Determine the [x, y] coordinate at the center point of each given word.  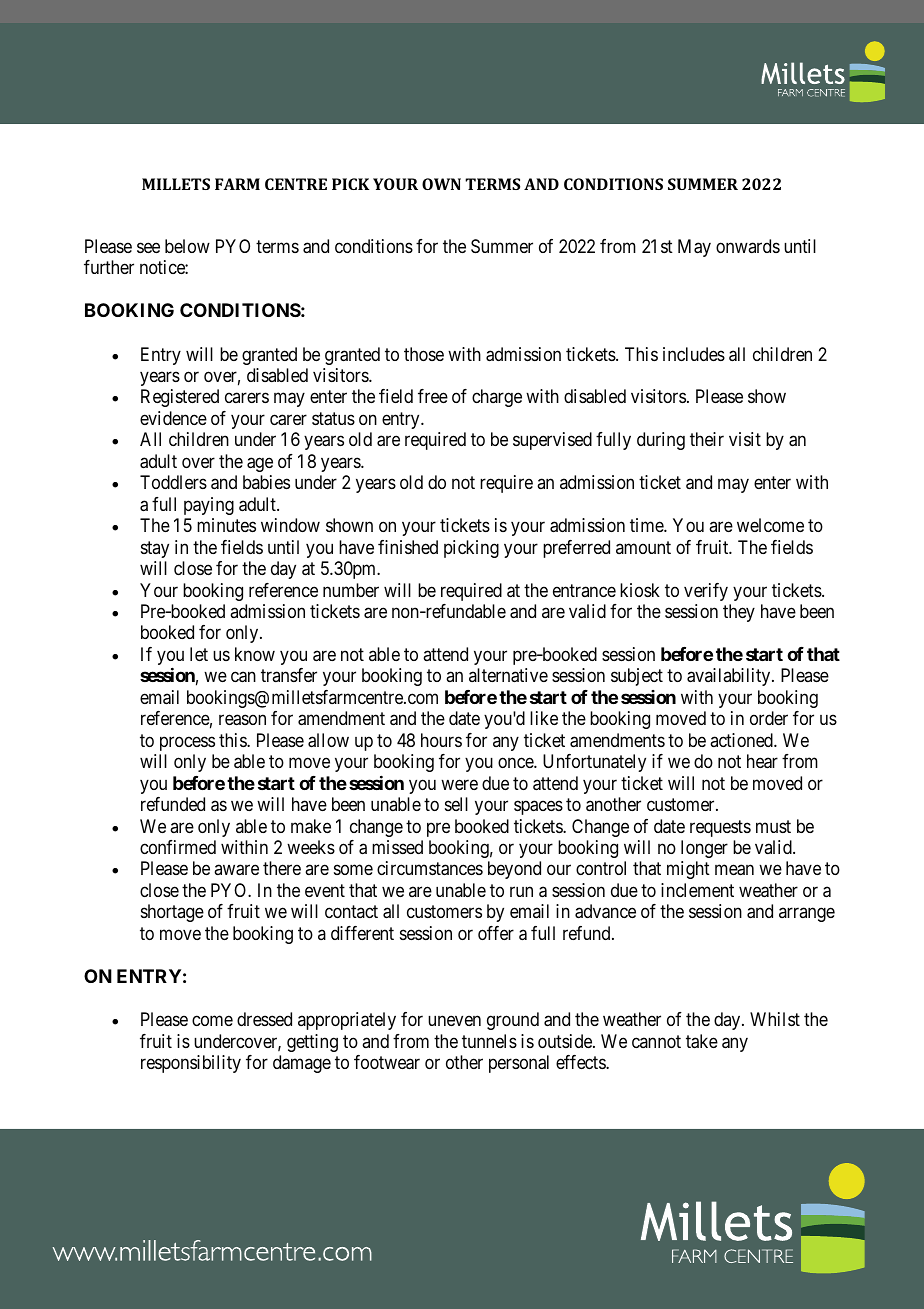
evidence [173, 418]
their [707, 439]
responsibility [191, 1064]
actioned [742, 740]
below [187, 246]
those [424, 354]
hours [441, 740]
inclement [697, 890]
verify [706, 592]
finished [408, 547]
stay [155, 549]
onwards [748, 246]
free [433, 396]
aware [236, 870]
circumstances [430, 868]
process [187, 743]
